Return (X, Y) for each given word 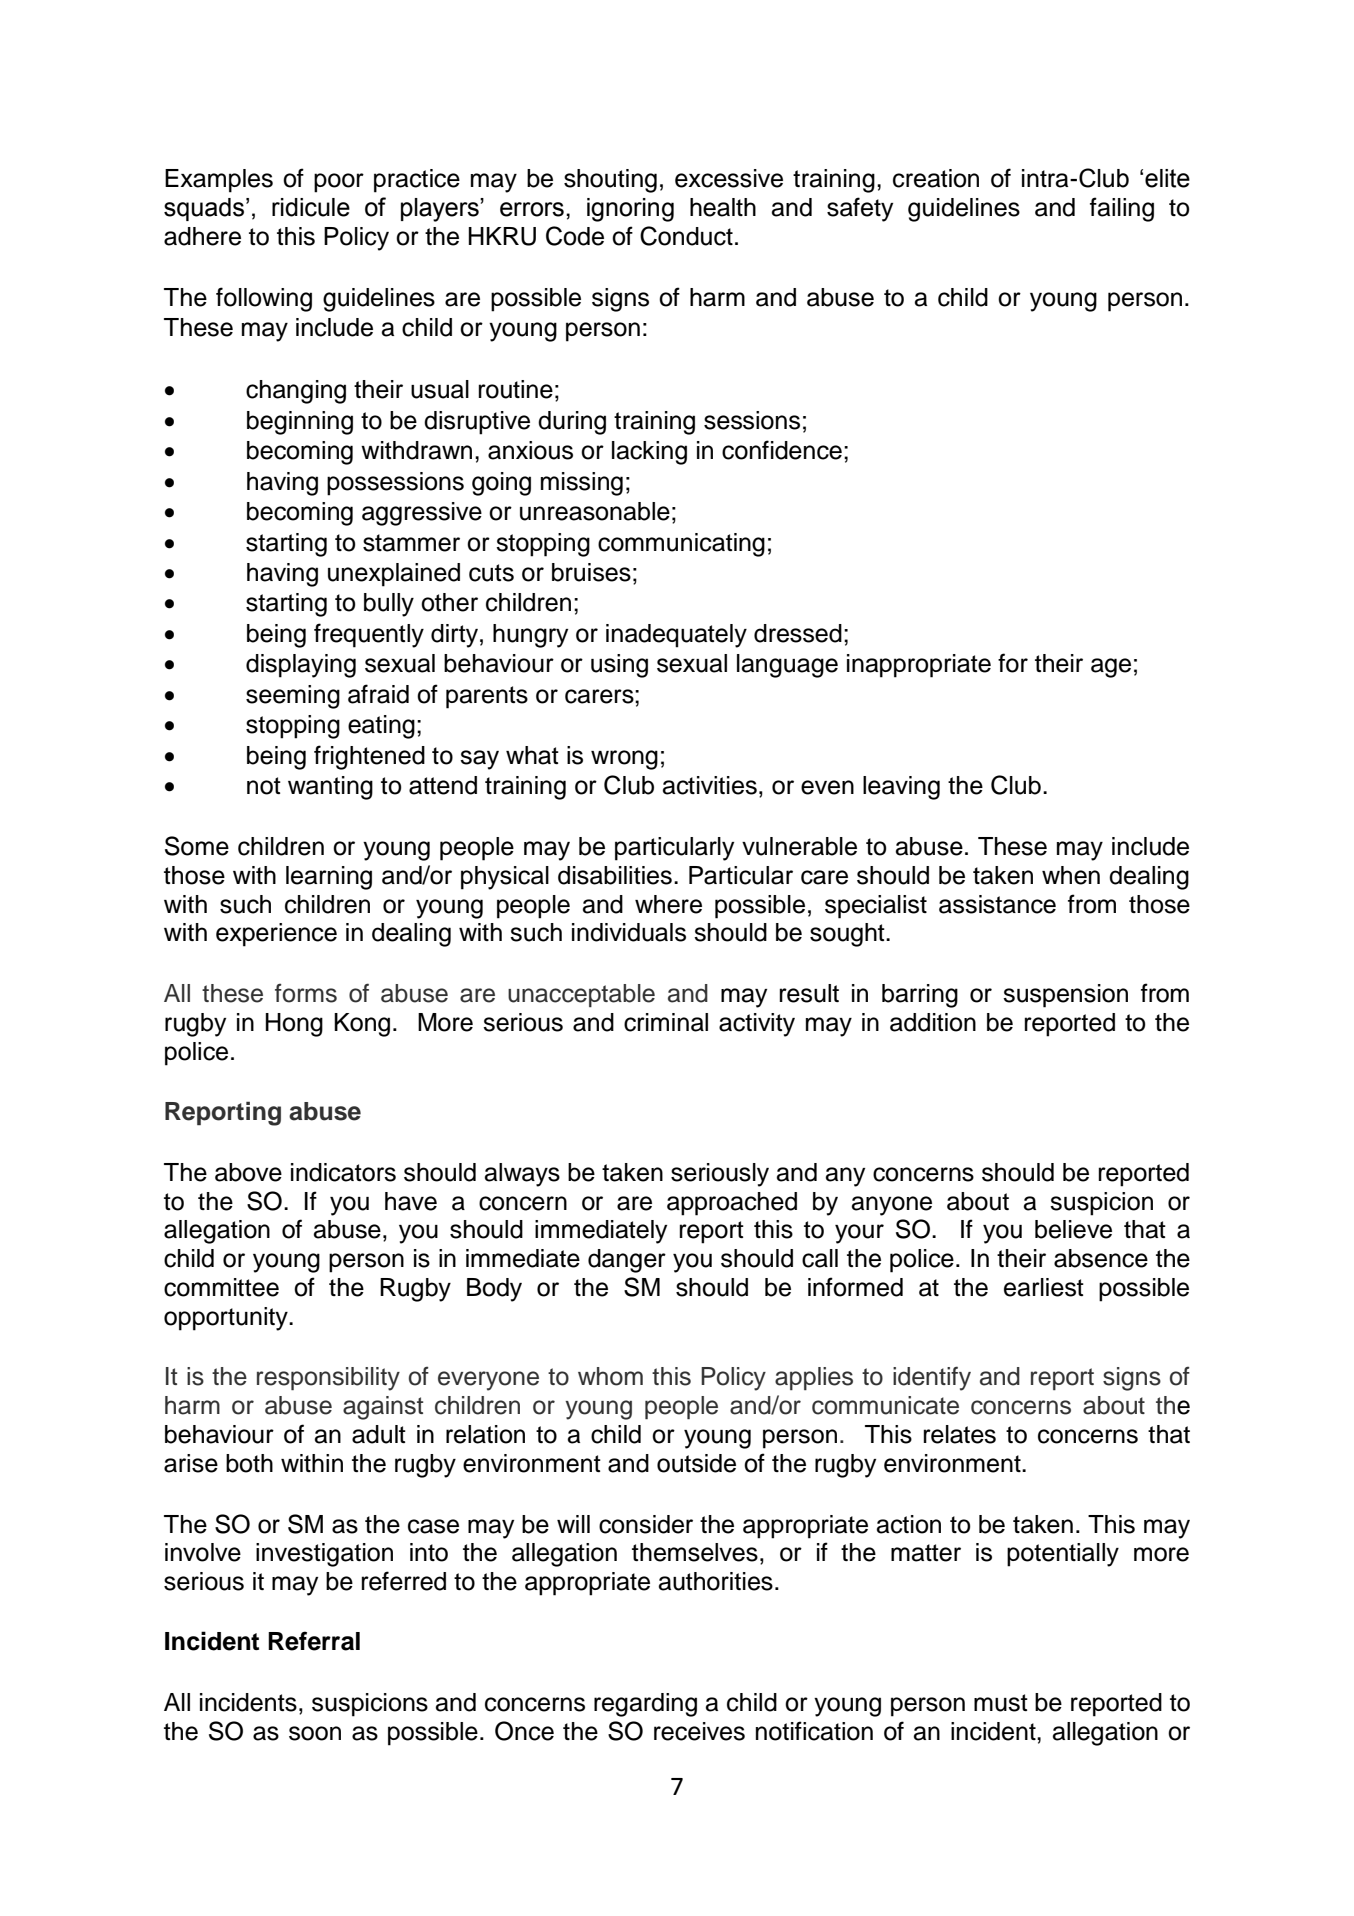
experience (276, 935)
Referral (314, 1641)
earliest (1044, 1287)
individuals (629, 932)
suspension (1065, 996)
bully (389, 605)
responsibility (328, 1379)
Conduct (686, 236)
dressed (798, 633)
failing (1122, 209)
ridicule (311, 207)
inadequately (676, 636)
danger (627, 1261)
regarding (645, 1705)
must (1001, 1703)
